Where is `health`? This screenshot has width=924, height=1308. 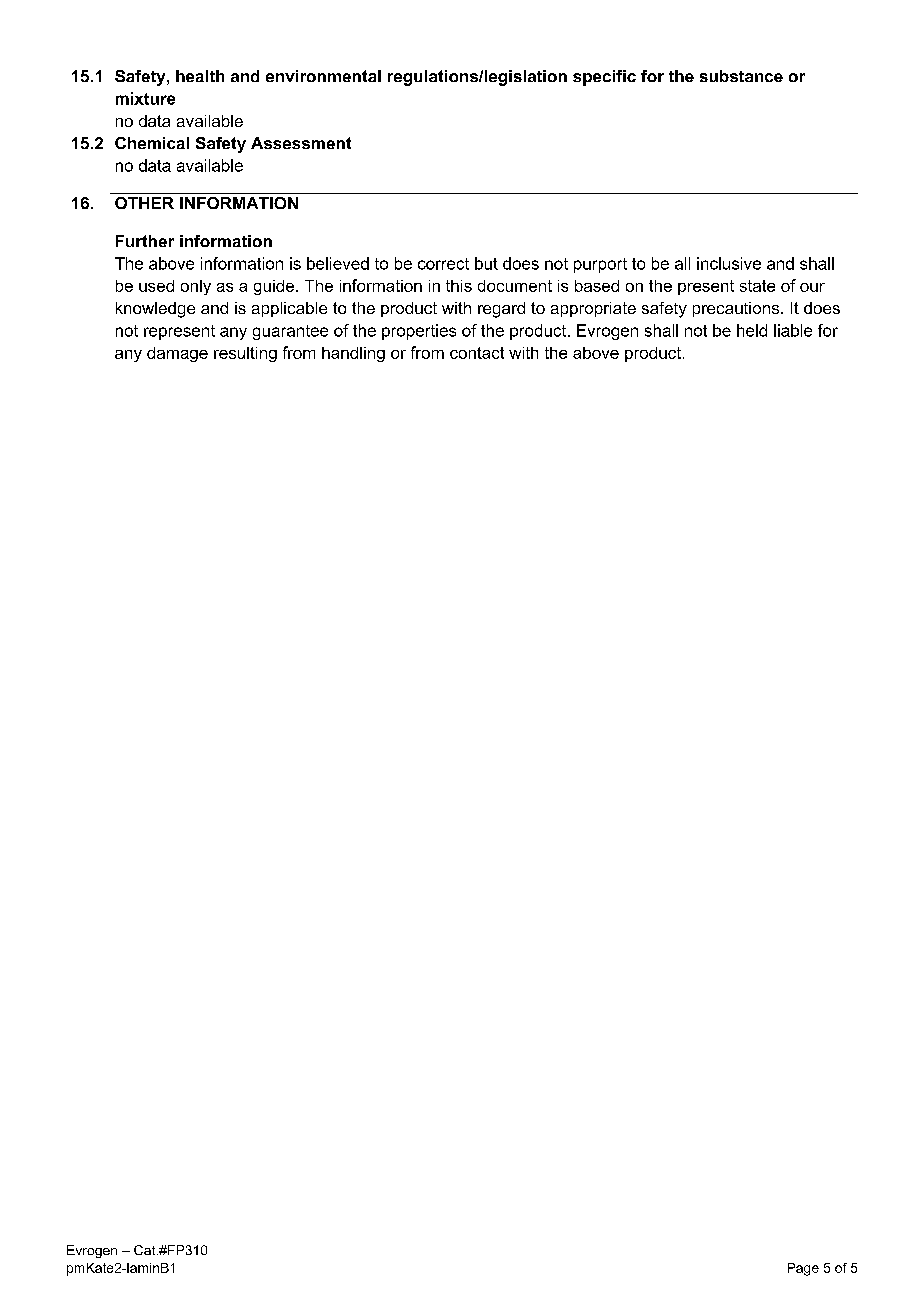 health is located at coordinates (200, 76).
